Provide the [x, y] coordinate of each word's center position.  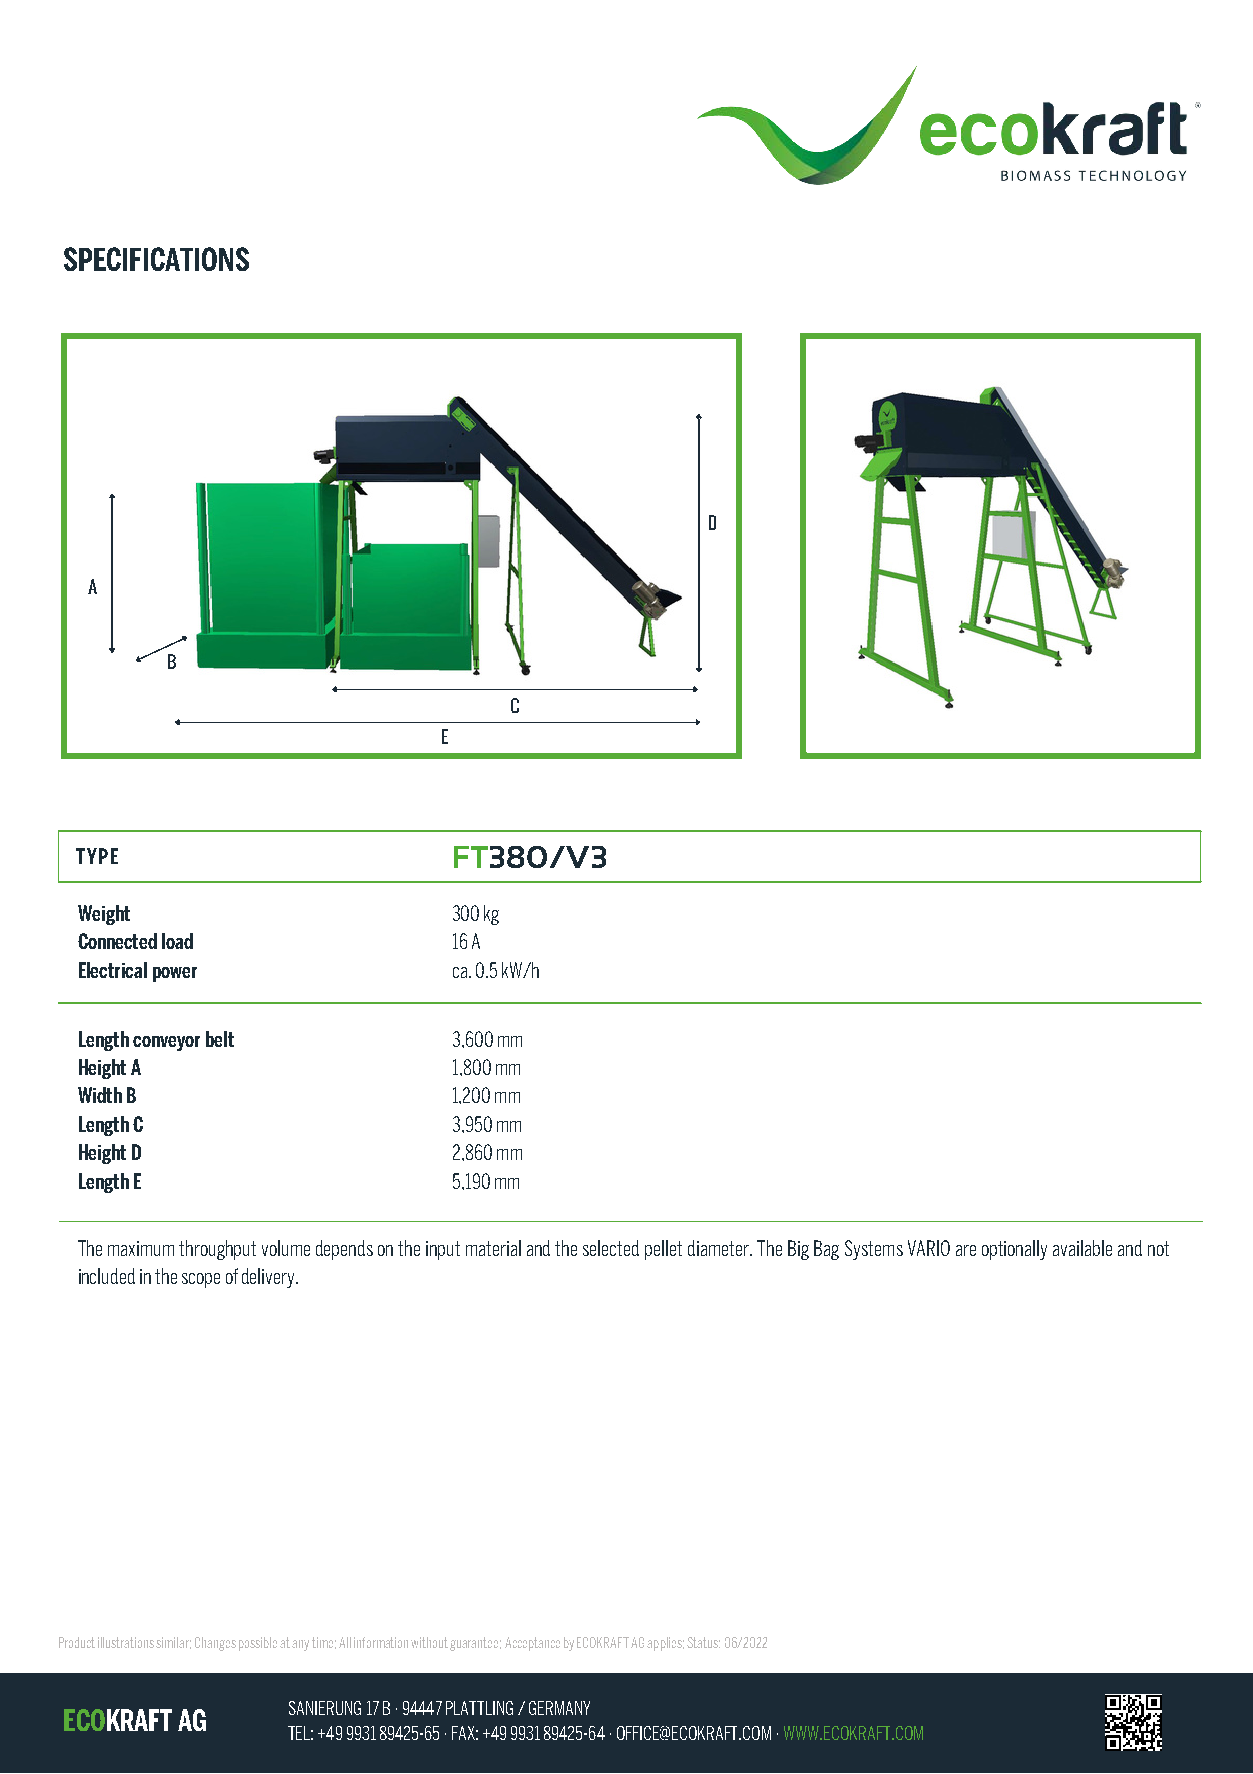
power [175, 974]
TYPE [97, 856]
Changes [215, 1644]
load [177, 941]
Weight [104, 915]
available [1082, 1248]
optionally [1014, 1250]
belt [220, 1039]
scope [201, 1280]
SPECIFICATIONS [156, 259]
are [966, 1250]
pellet [663, 1250]
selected [611, 1248]
